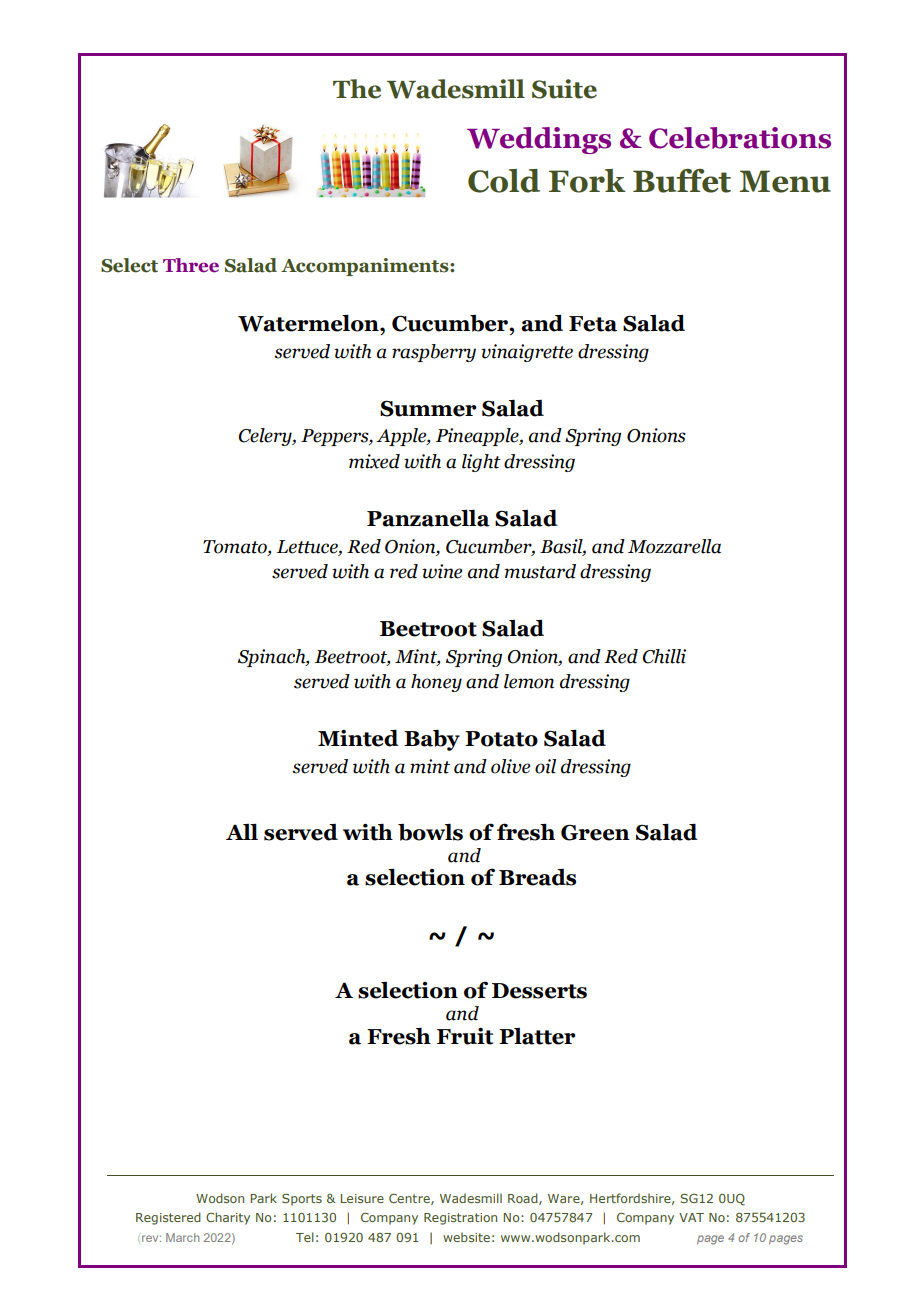 The width and height of the page is (924, 1308). I want to click on Celebrations, so click(740, 138).
